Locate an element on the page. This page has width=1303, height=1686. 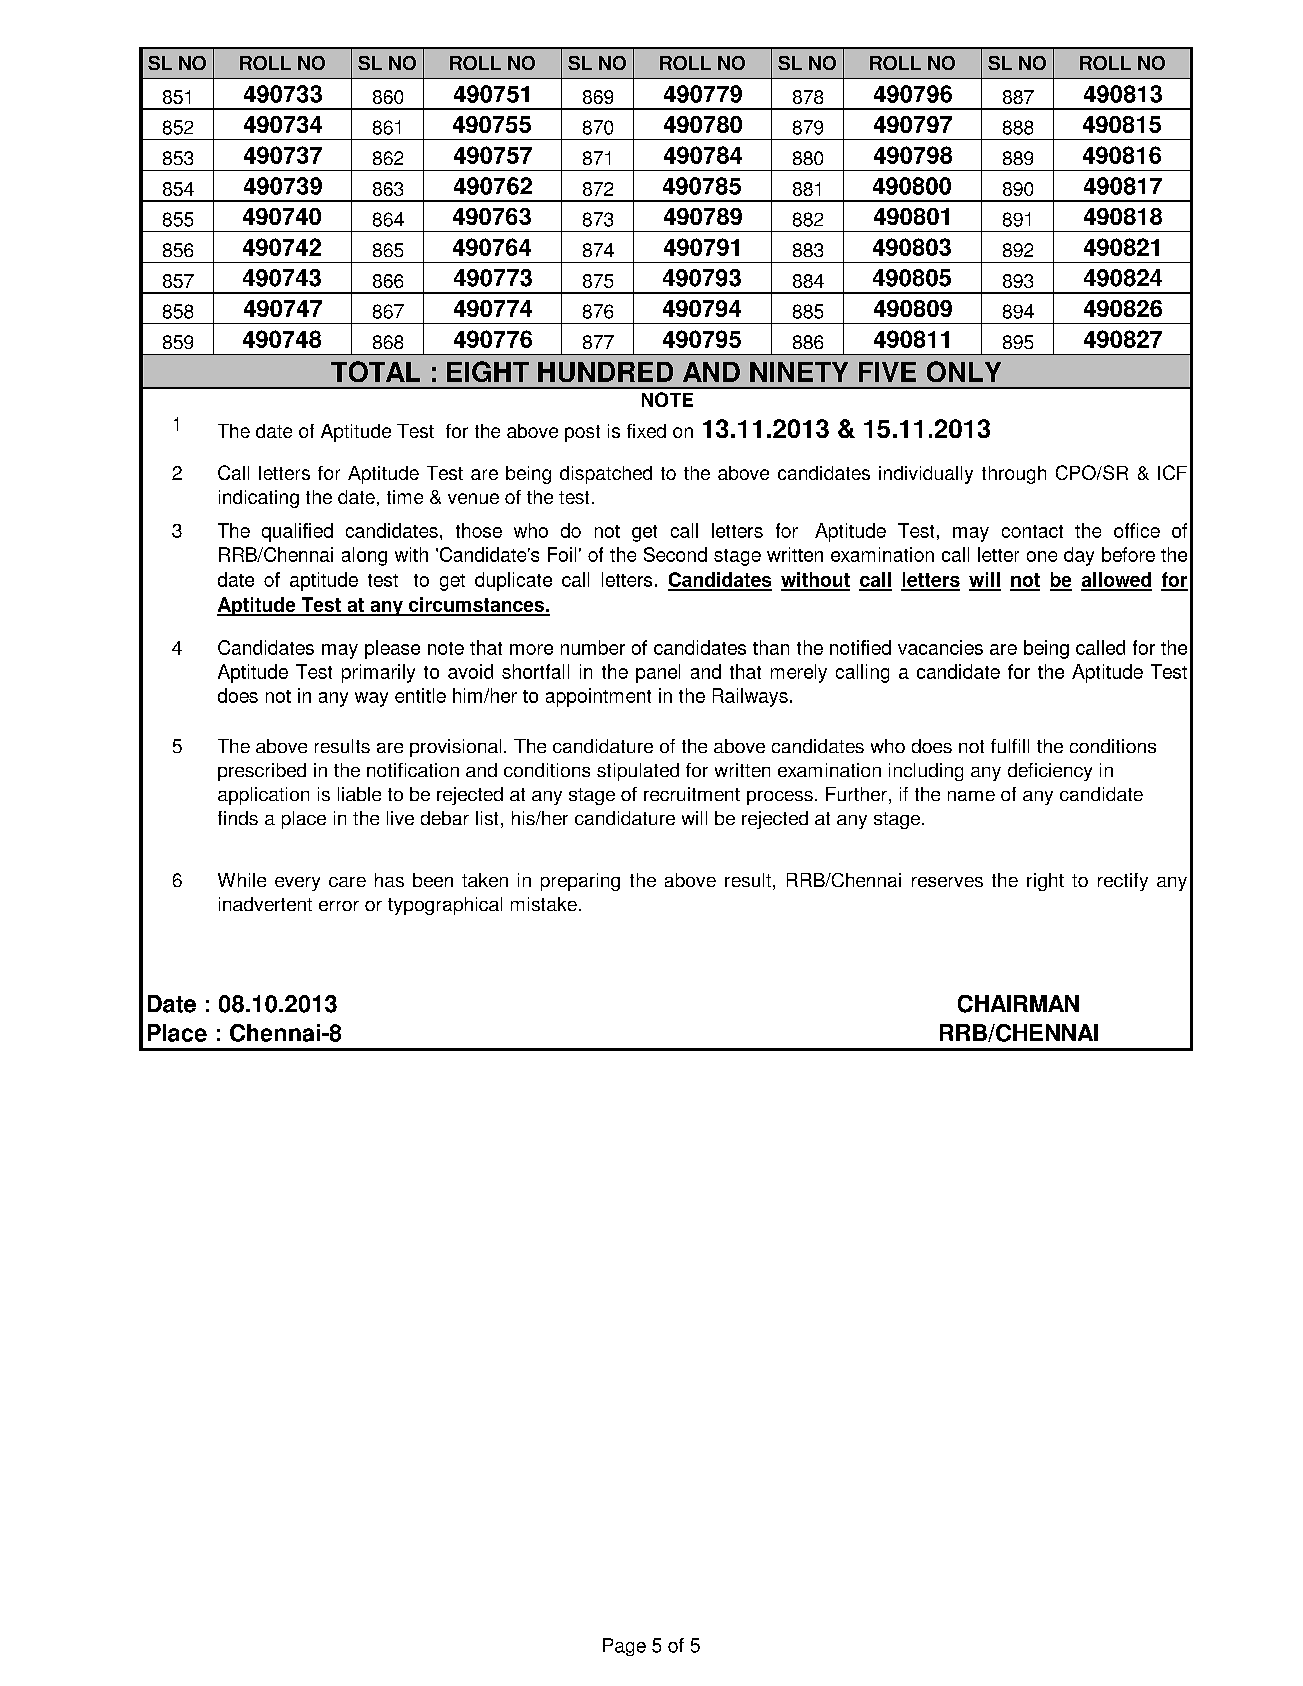
TOTAL is located at coordinates (375, 371).
